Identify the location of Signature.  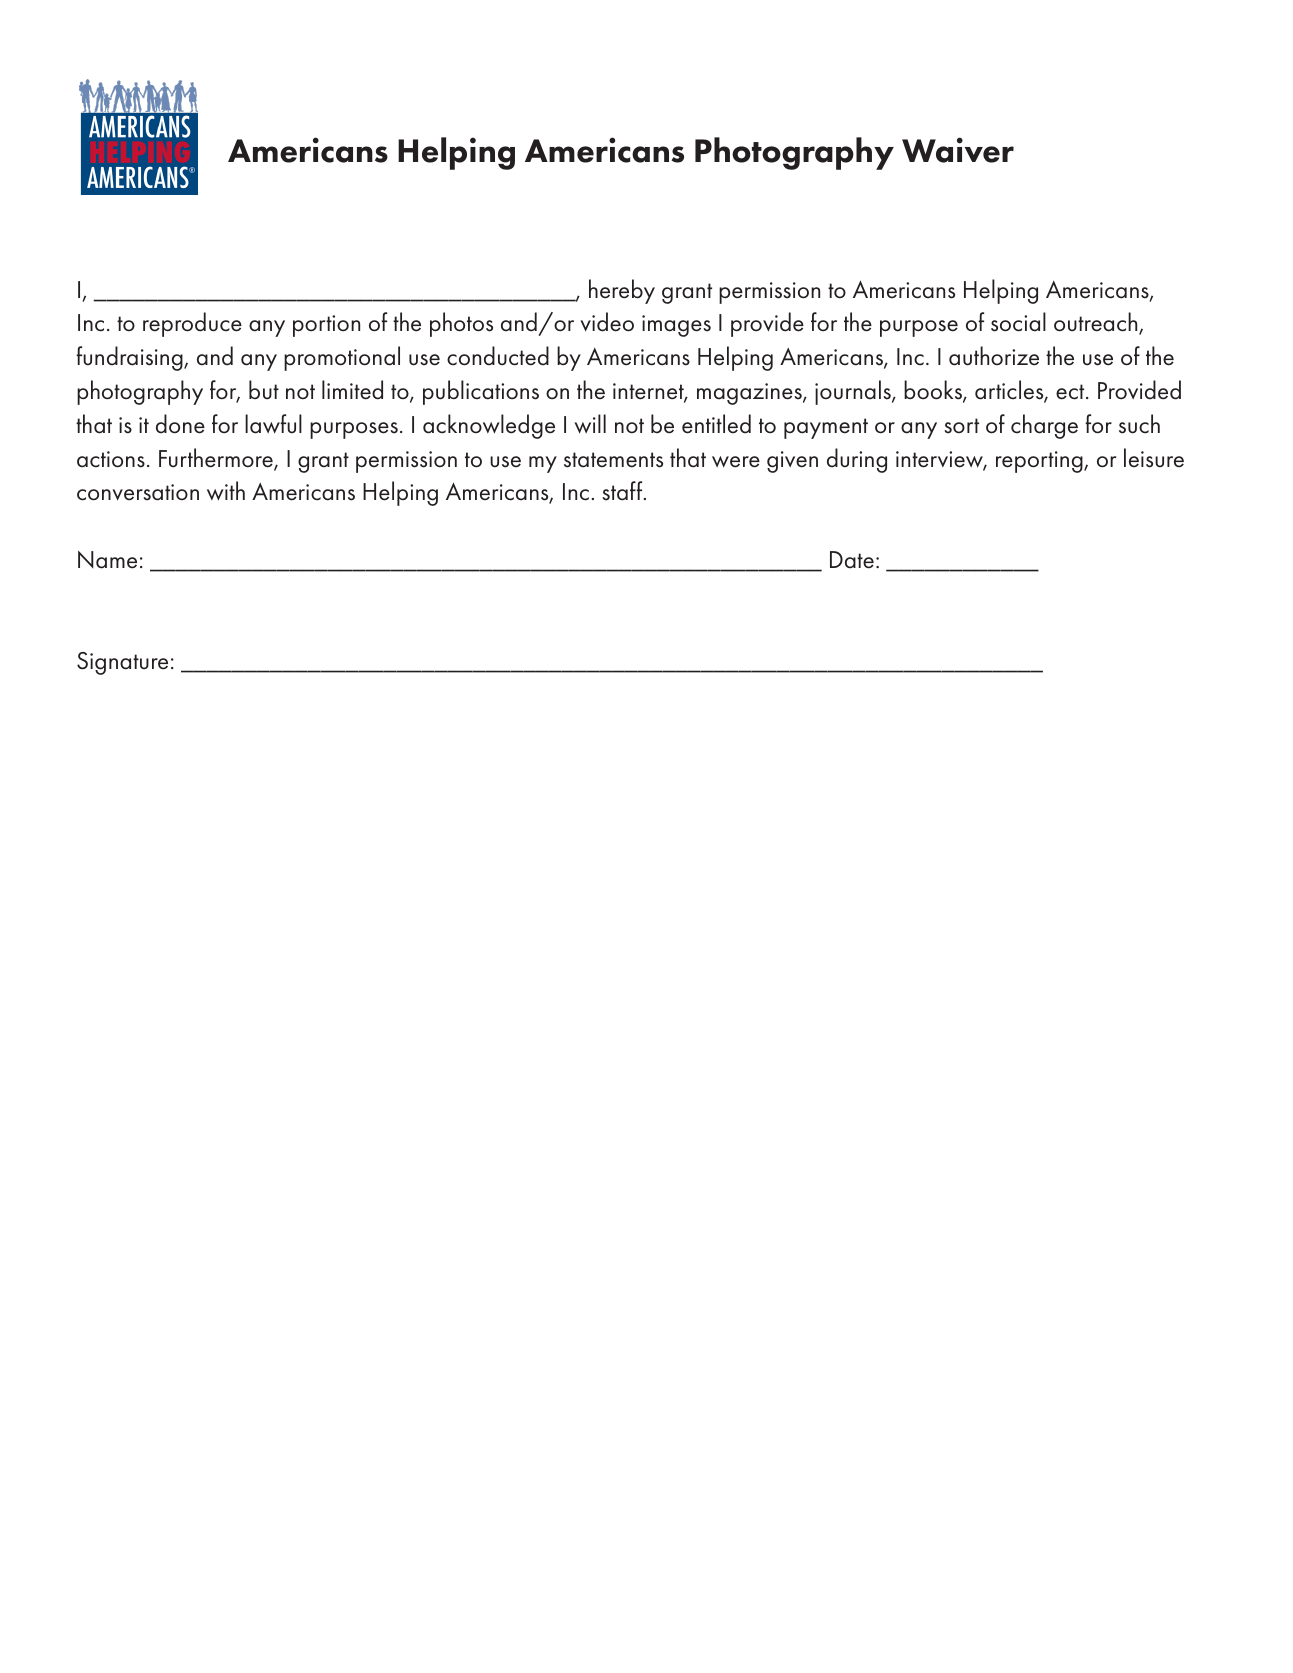
(122, 663).
